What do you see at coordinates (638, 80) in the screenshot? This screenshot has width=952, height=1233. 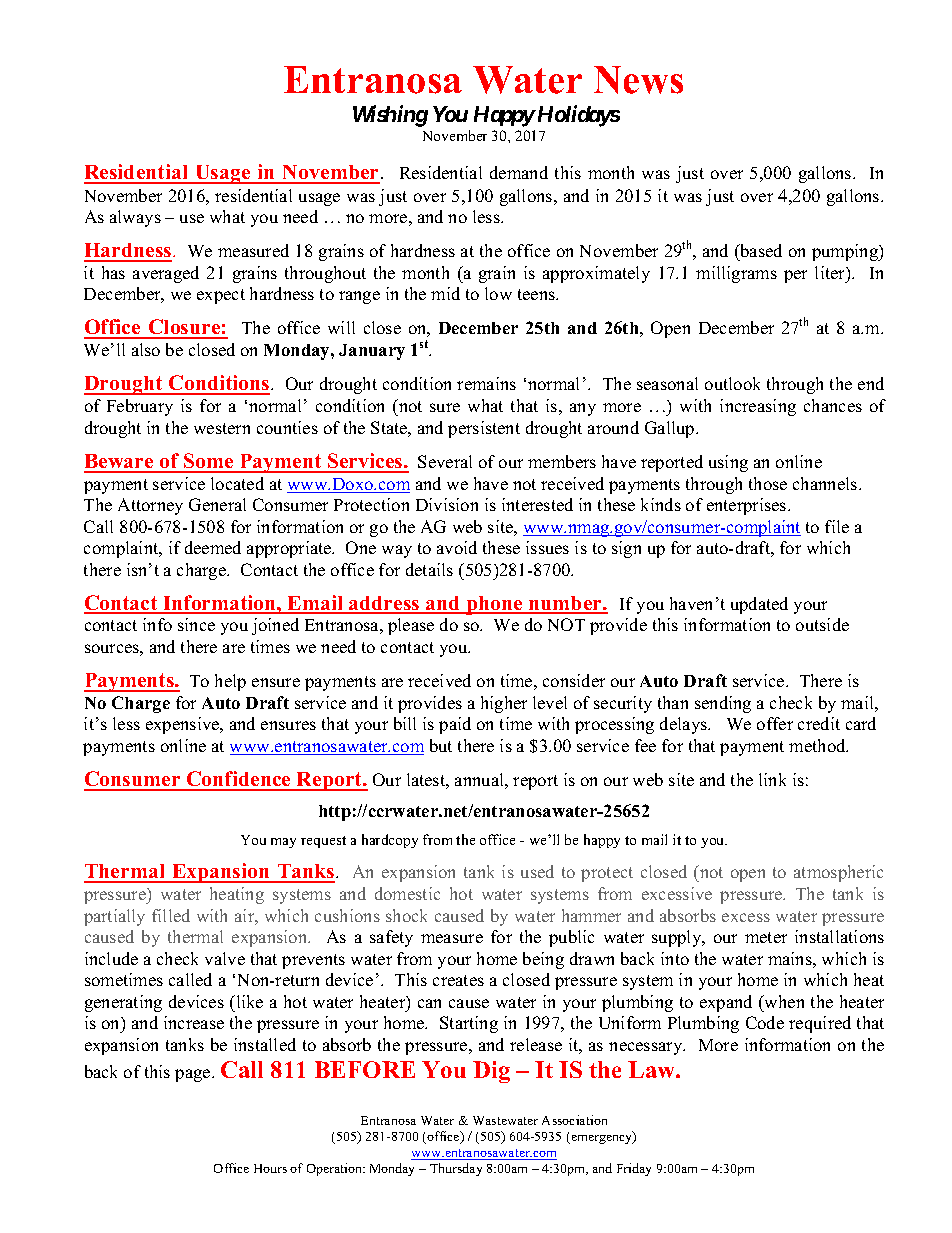 I see `News` at bounding box center [638, 80].
